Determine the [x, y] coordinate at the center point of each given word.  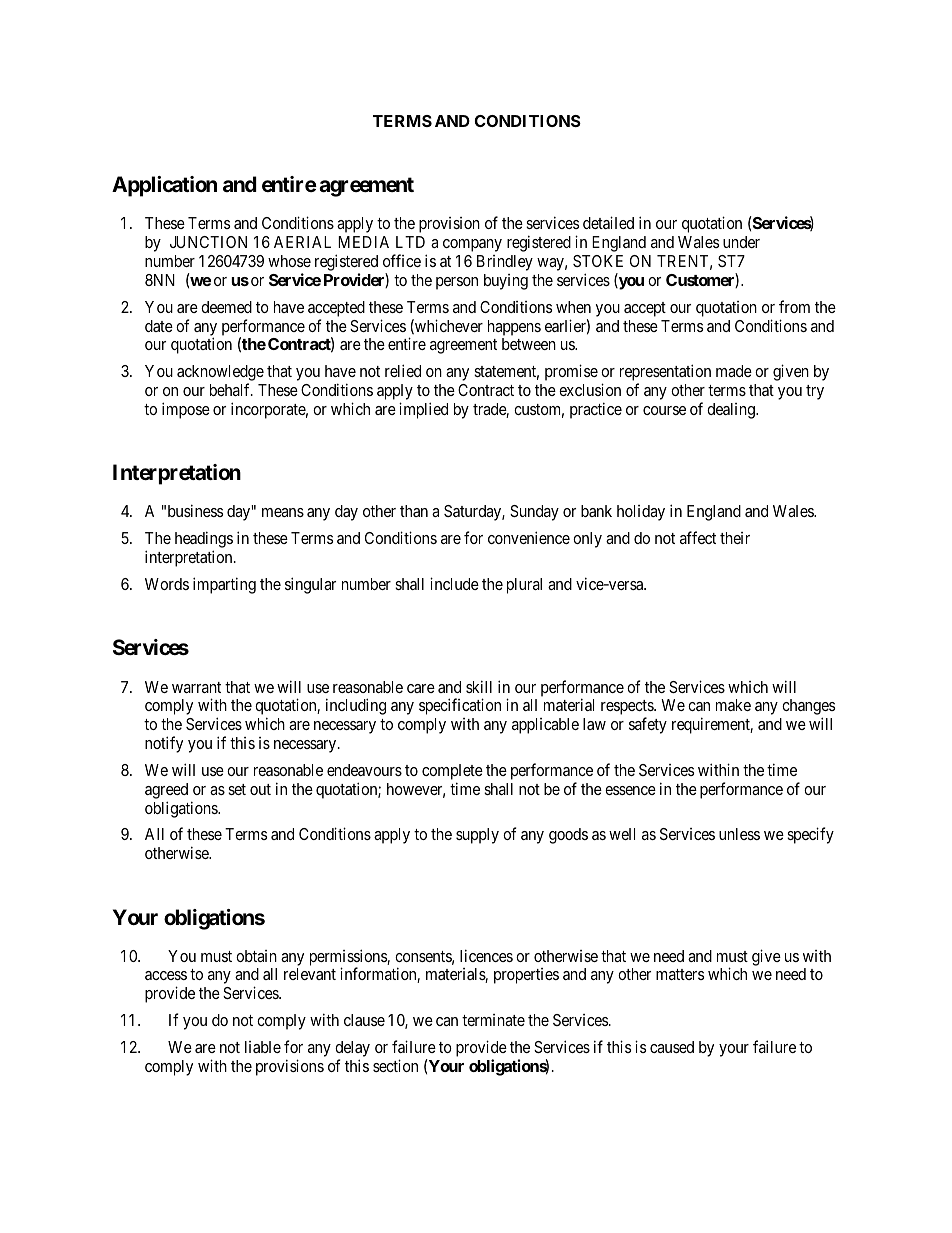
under [741, 242]
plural [524, 586]
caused [672, 1047]
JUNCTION [208, 242]
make [733, 705]
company [472, 245]
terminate [493, 1020]
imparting [224, 585]
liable [263, 1047]
